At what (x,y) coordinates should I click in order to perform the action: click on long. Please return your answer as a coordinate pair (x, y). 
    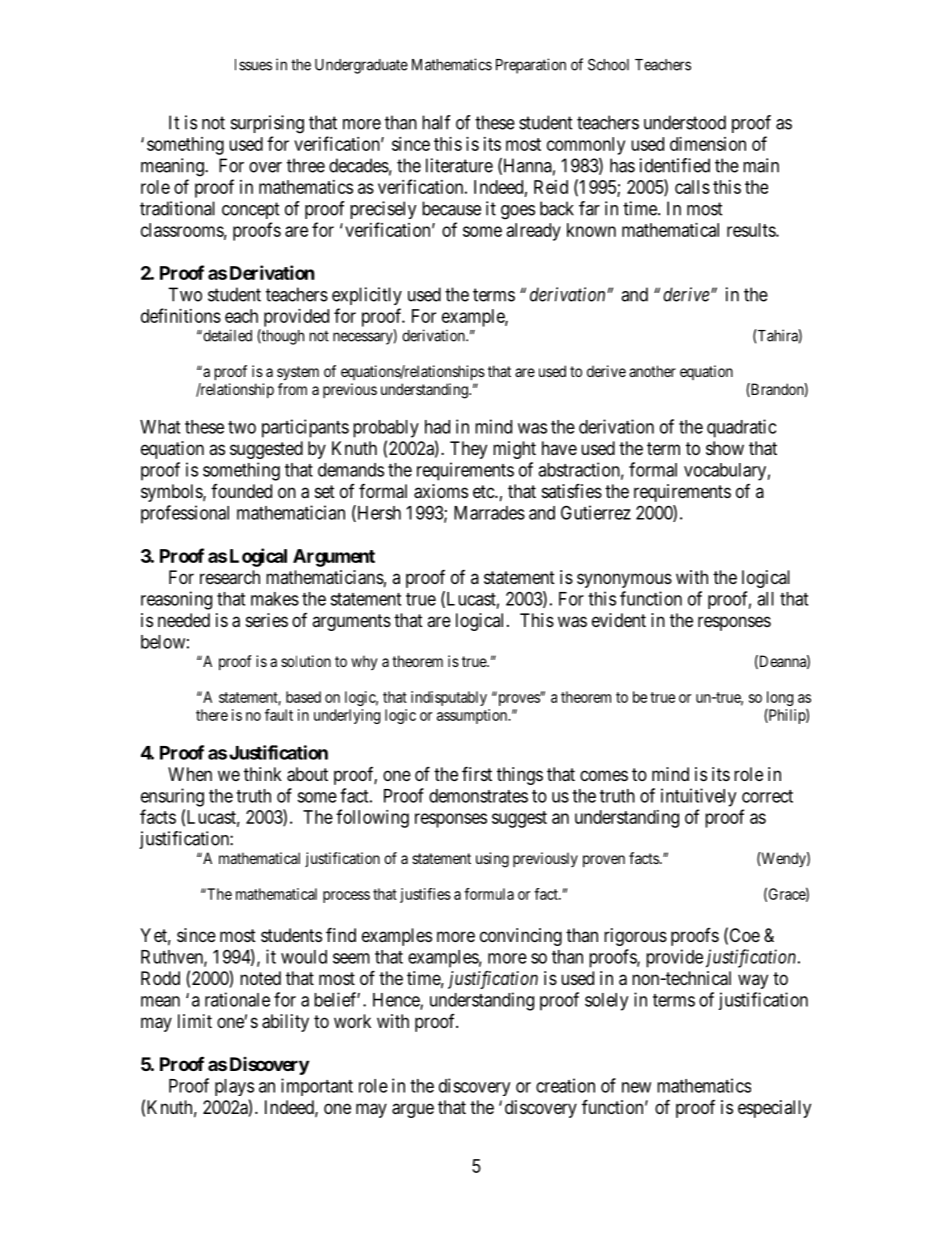
    Looking at the image, I should click on (780, 698).
